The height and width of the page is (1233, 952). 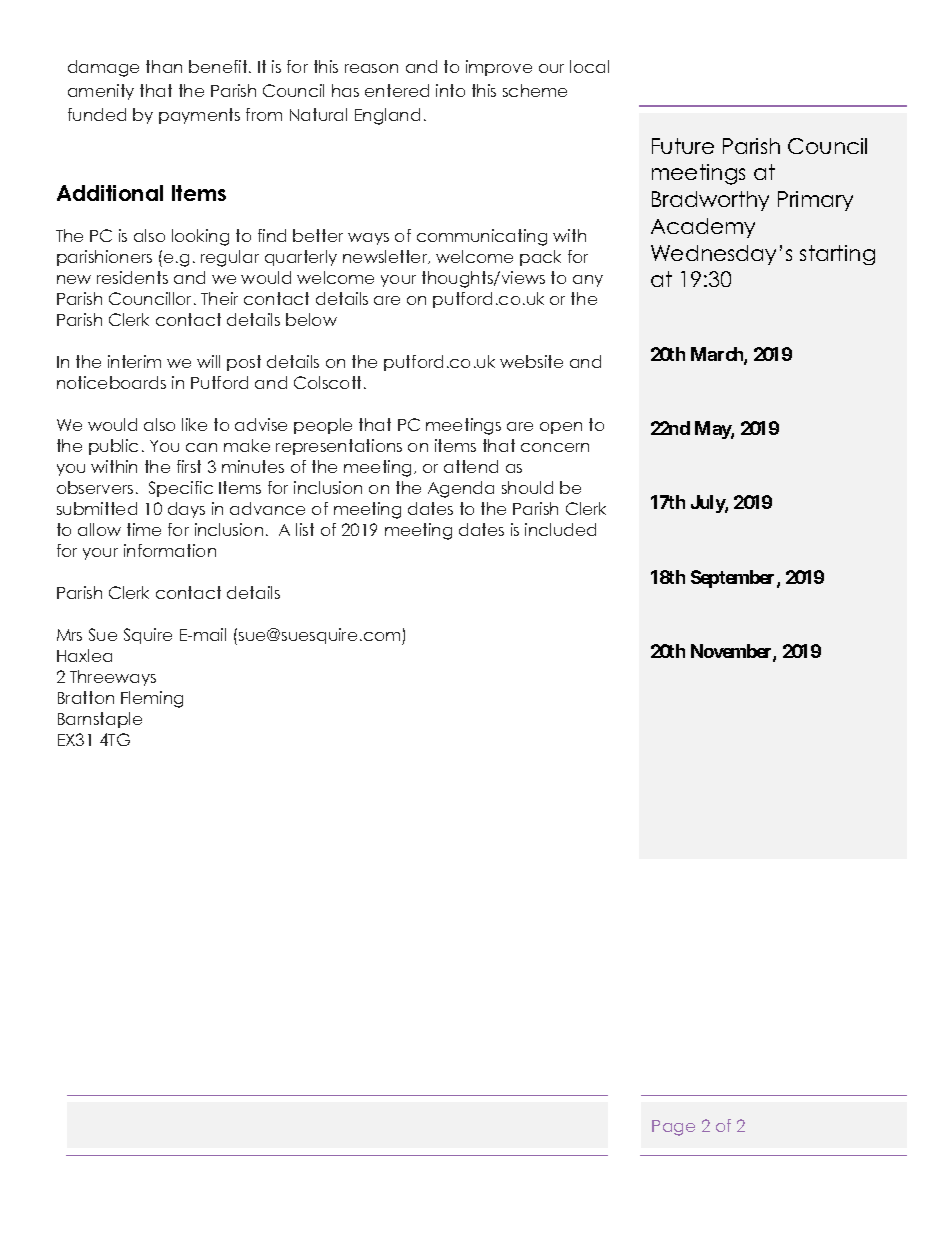 What do you see at coordinates (199, 116) in the page?
I see `payments` at bounding box center [199, 116].
